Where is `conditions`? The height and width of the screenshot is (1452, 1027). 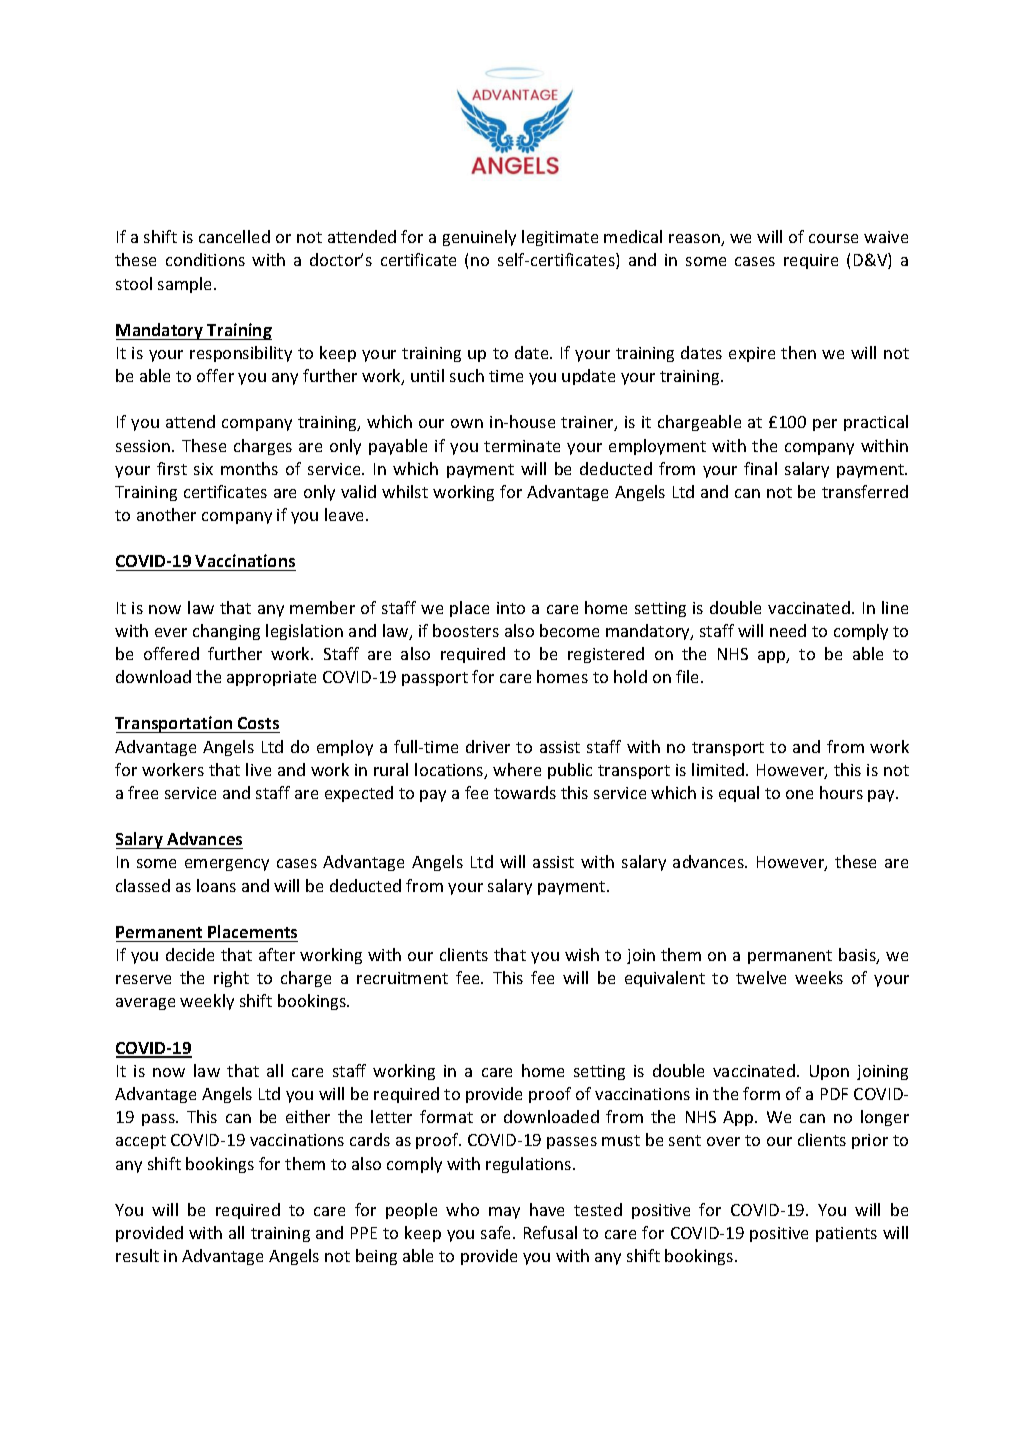
conditions is located at coordinates (205, 259).
